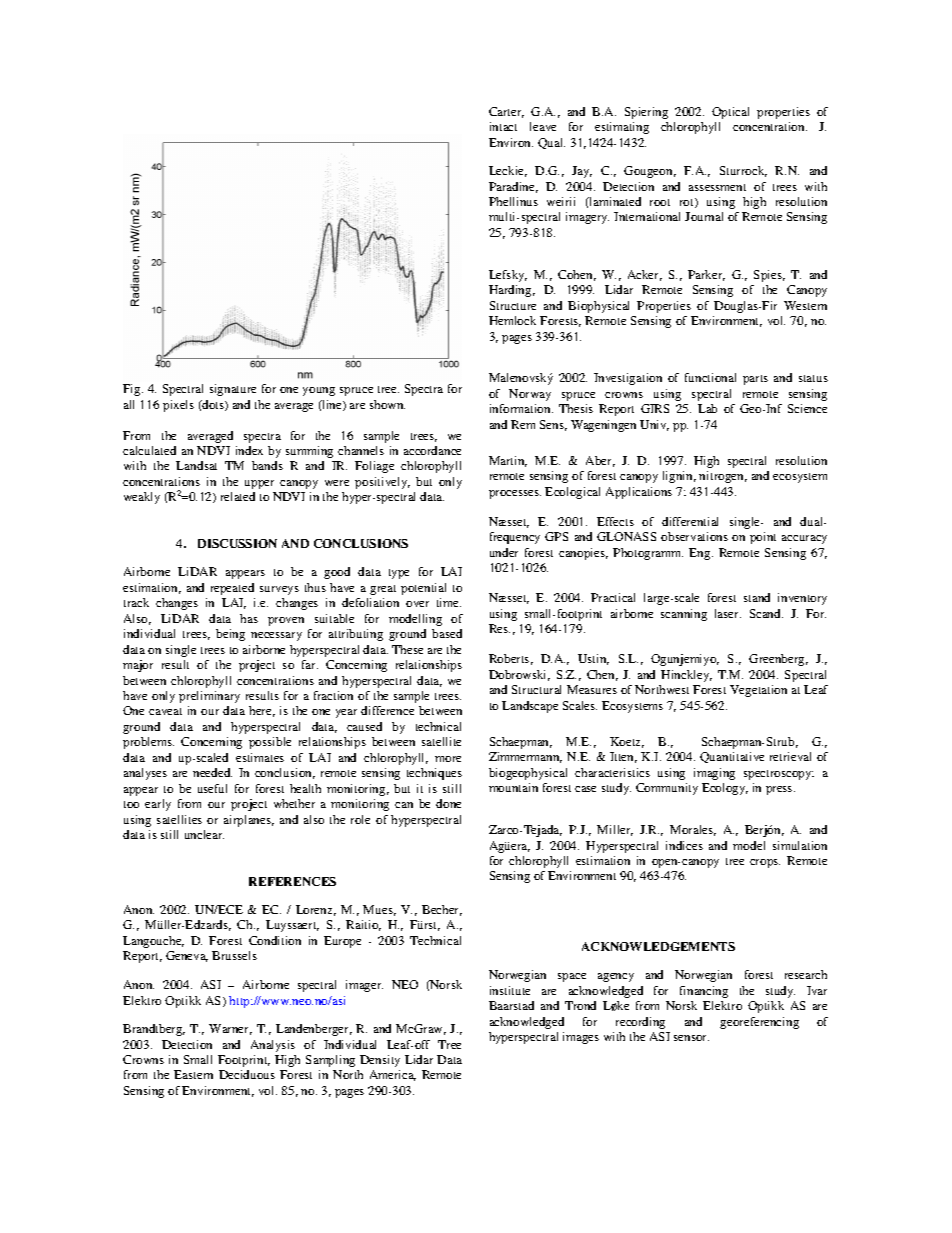 This page has height=1233, width=952. Describe the element at coordinates (730, 113) in the page. I see `Optical` at that location.
